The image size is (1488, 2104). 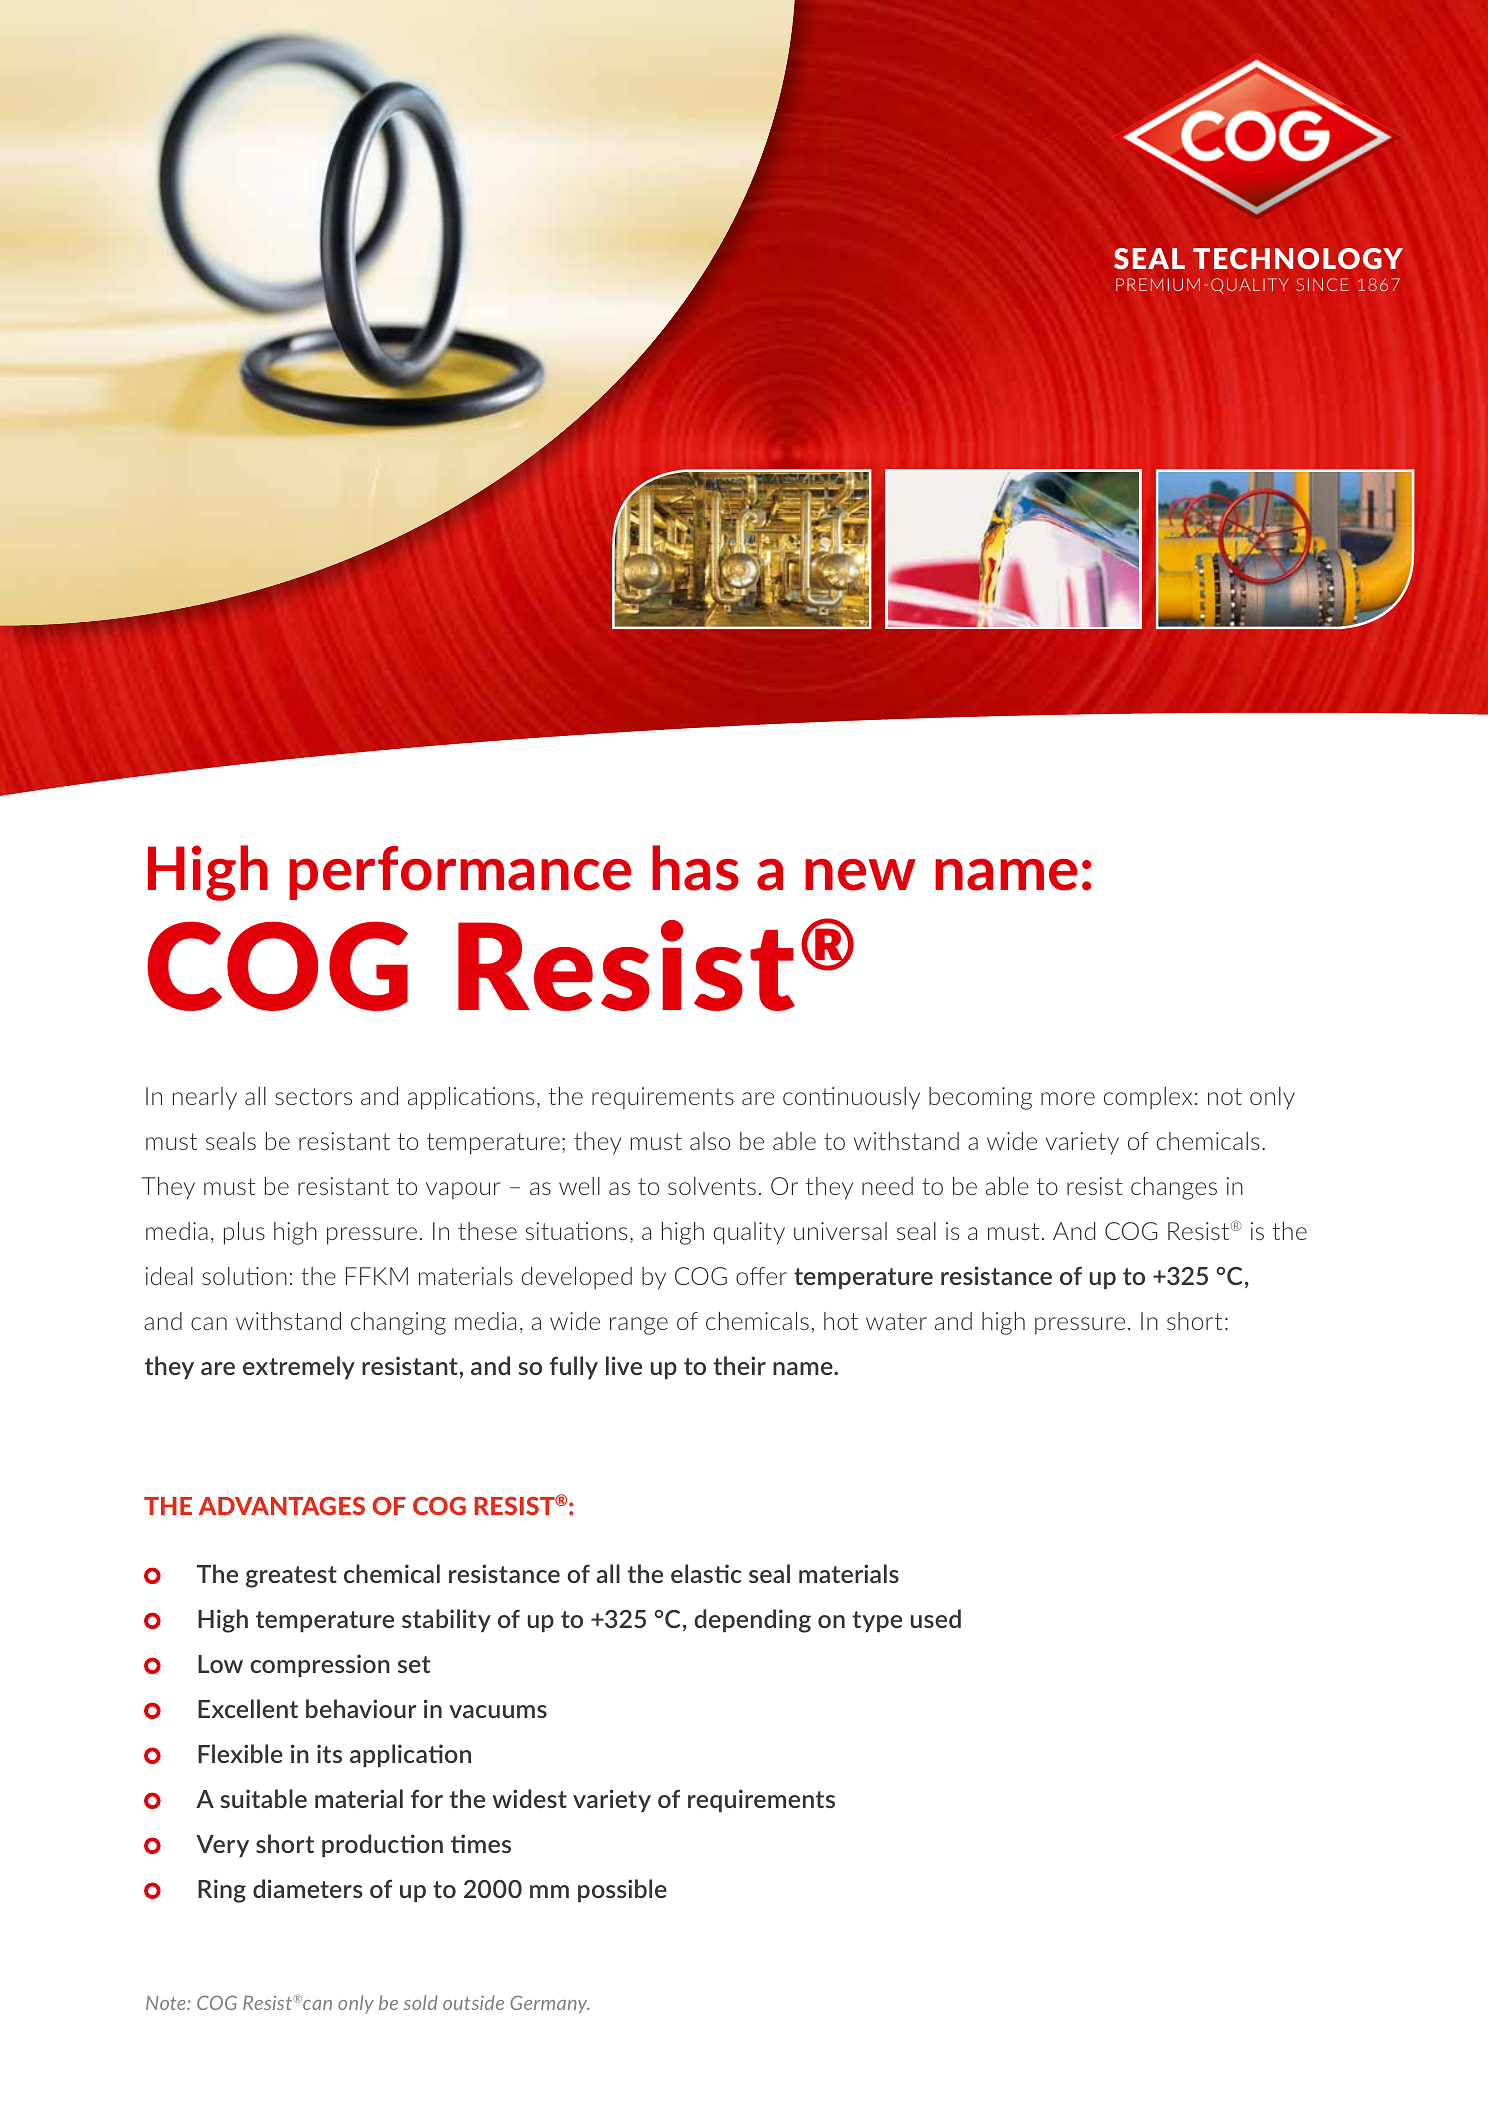 What do you see at coordinates (1148, 1098) in the screenshot?
I see `complex` at bounding box center [1148, 1098].
